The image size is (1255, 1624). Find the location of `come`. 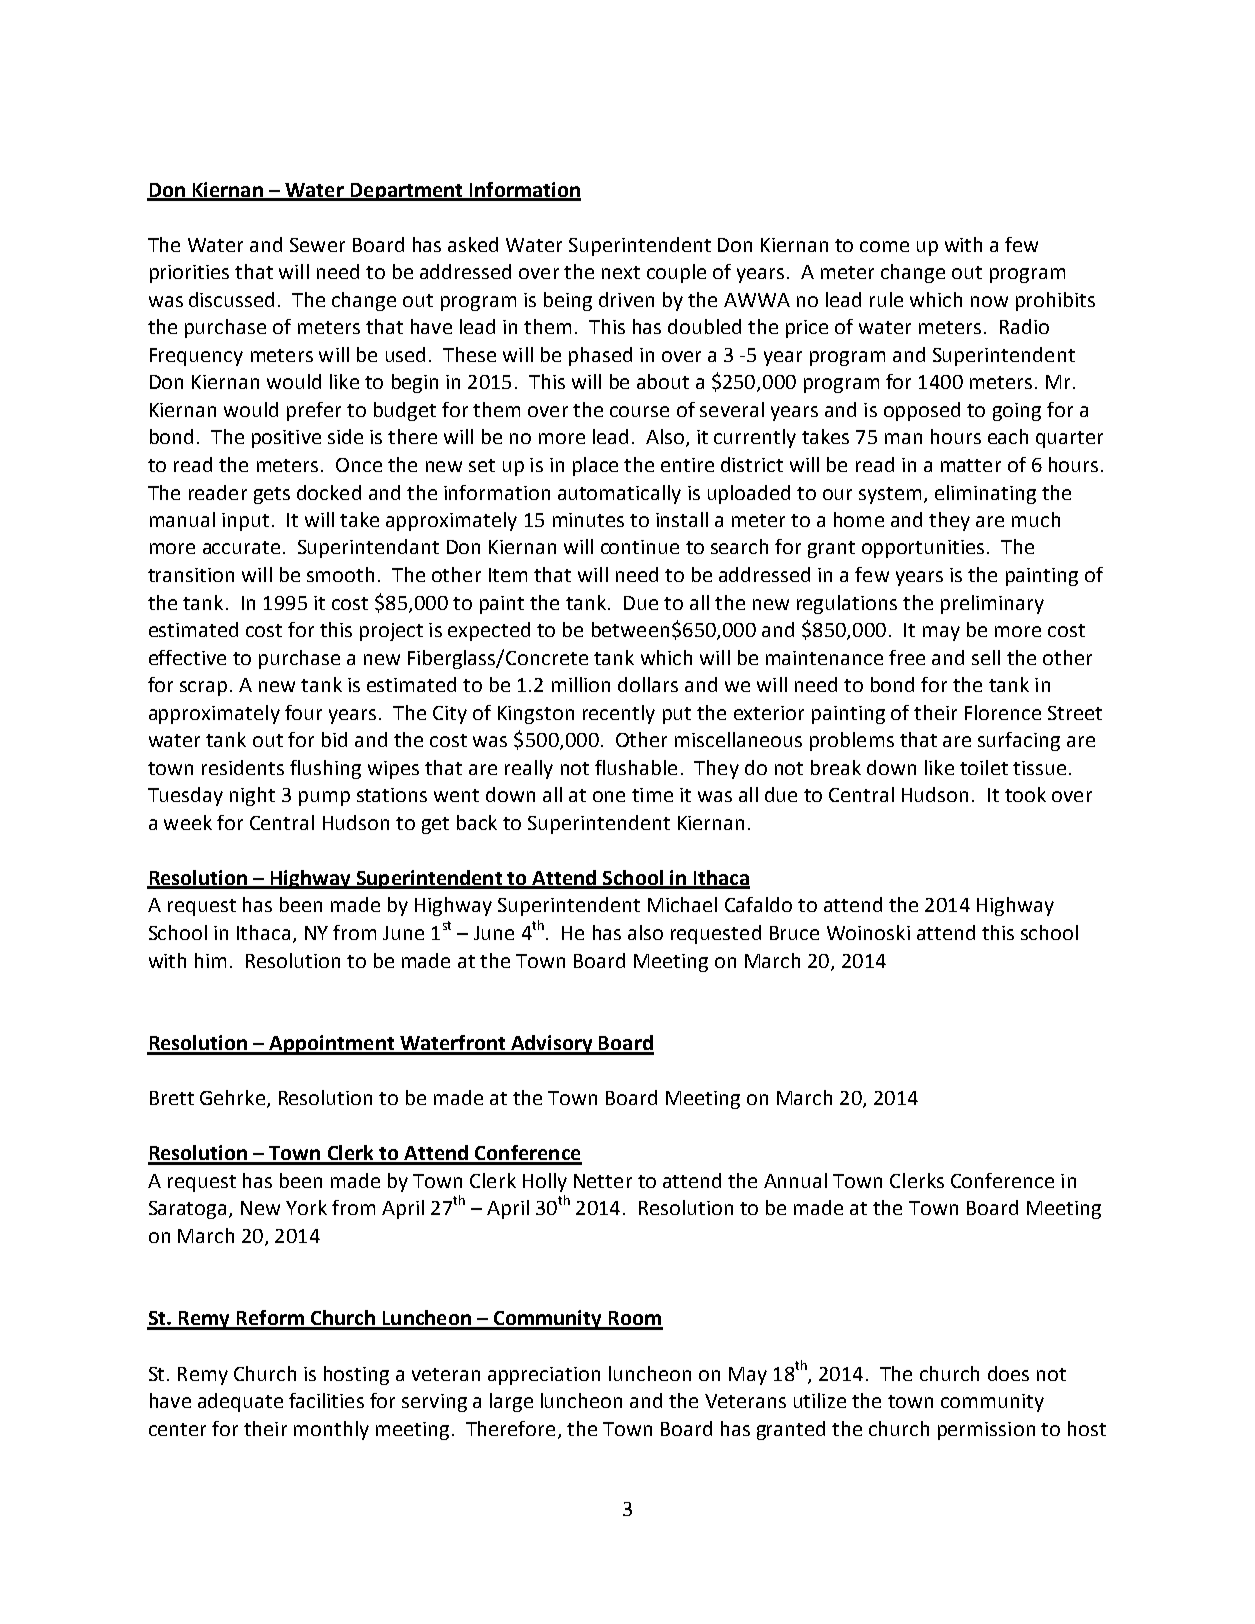

come is located at coordinates (884, 246).
